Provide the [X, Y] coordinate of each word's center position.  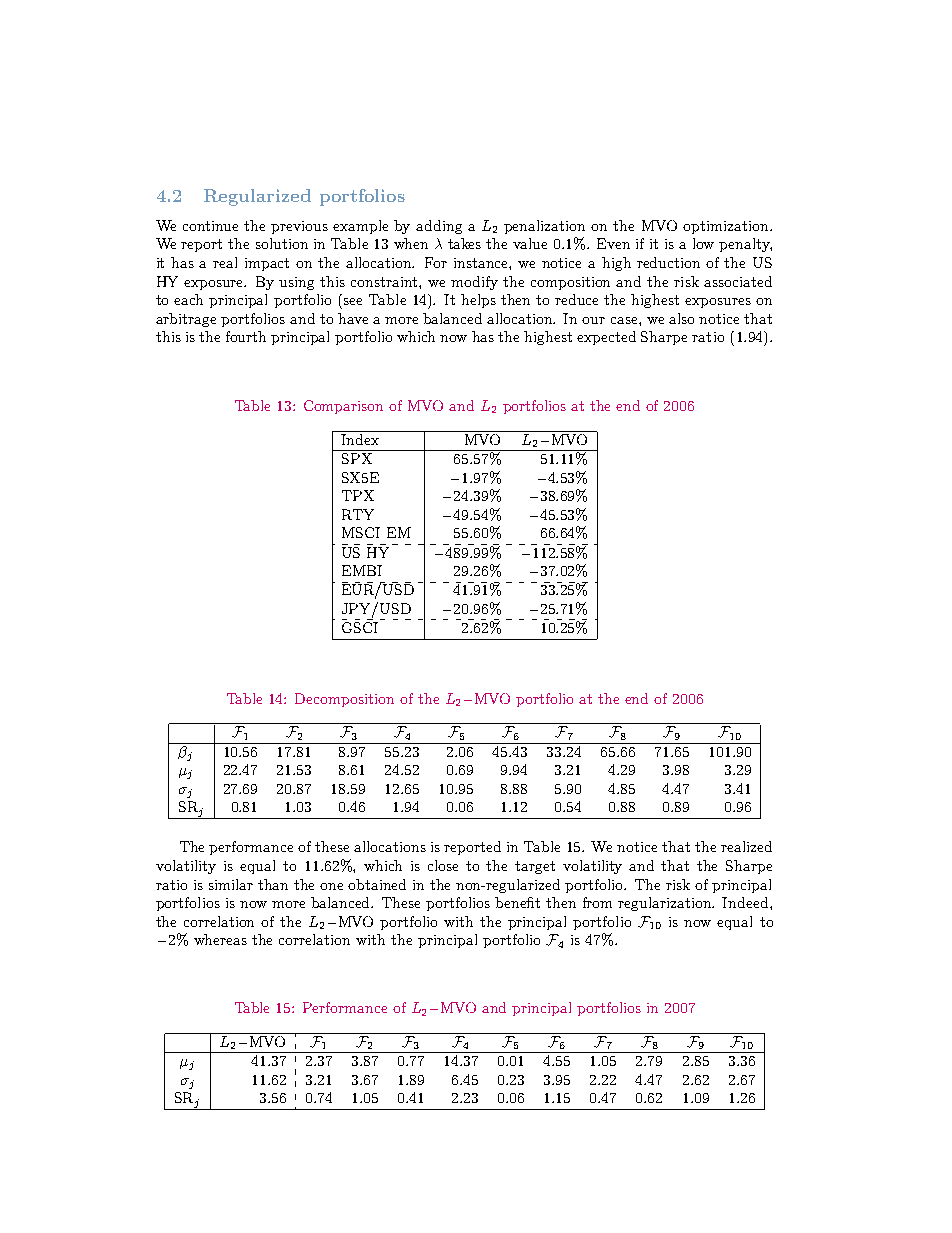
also [681, 318]
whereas [220, 939]
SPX [357, 458]
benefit [517, 902]
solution [282, 243]
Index [360, 438]
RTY [358, 514]
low [703, 243]
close [443, 865]
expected [606, 338]
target [535, 867]
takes [464, 243]
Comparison [343, 407]
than [273, 884]
